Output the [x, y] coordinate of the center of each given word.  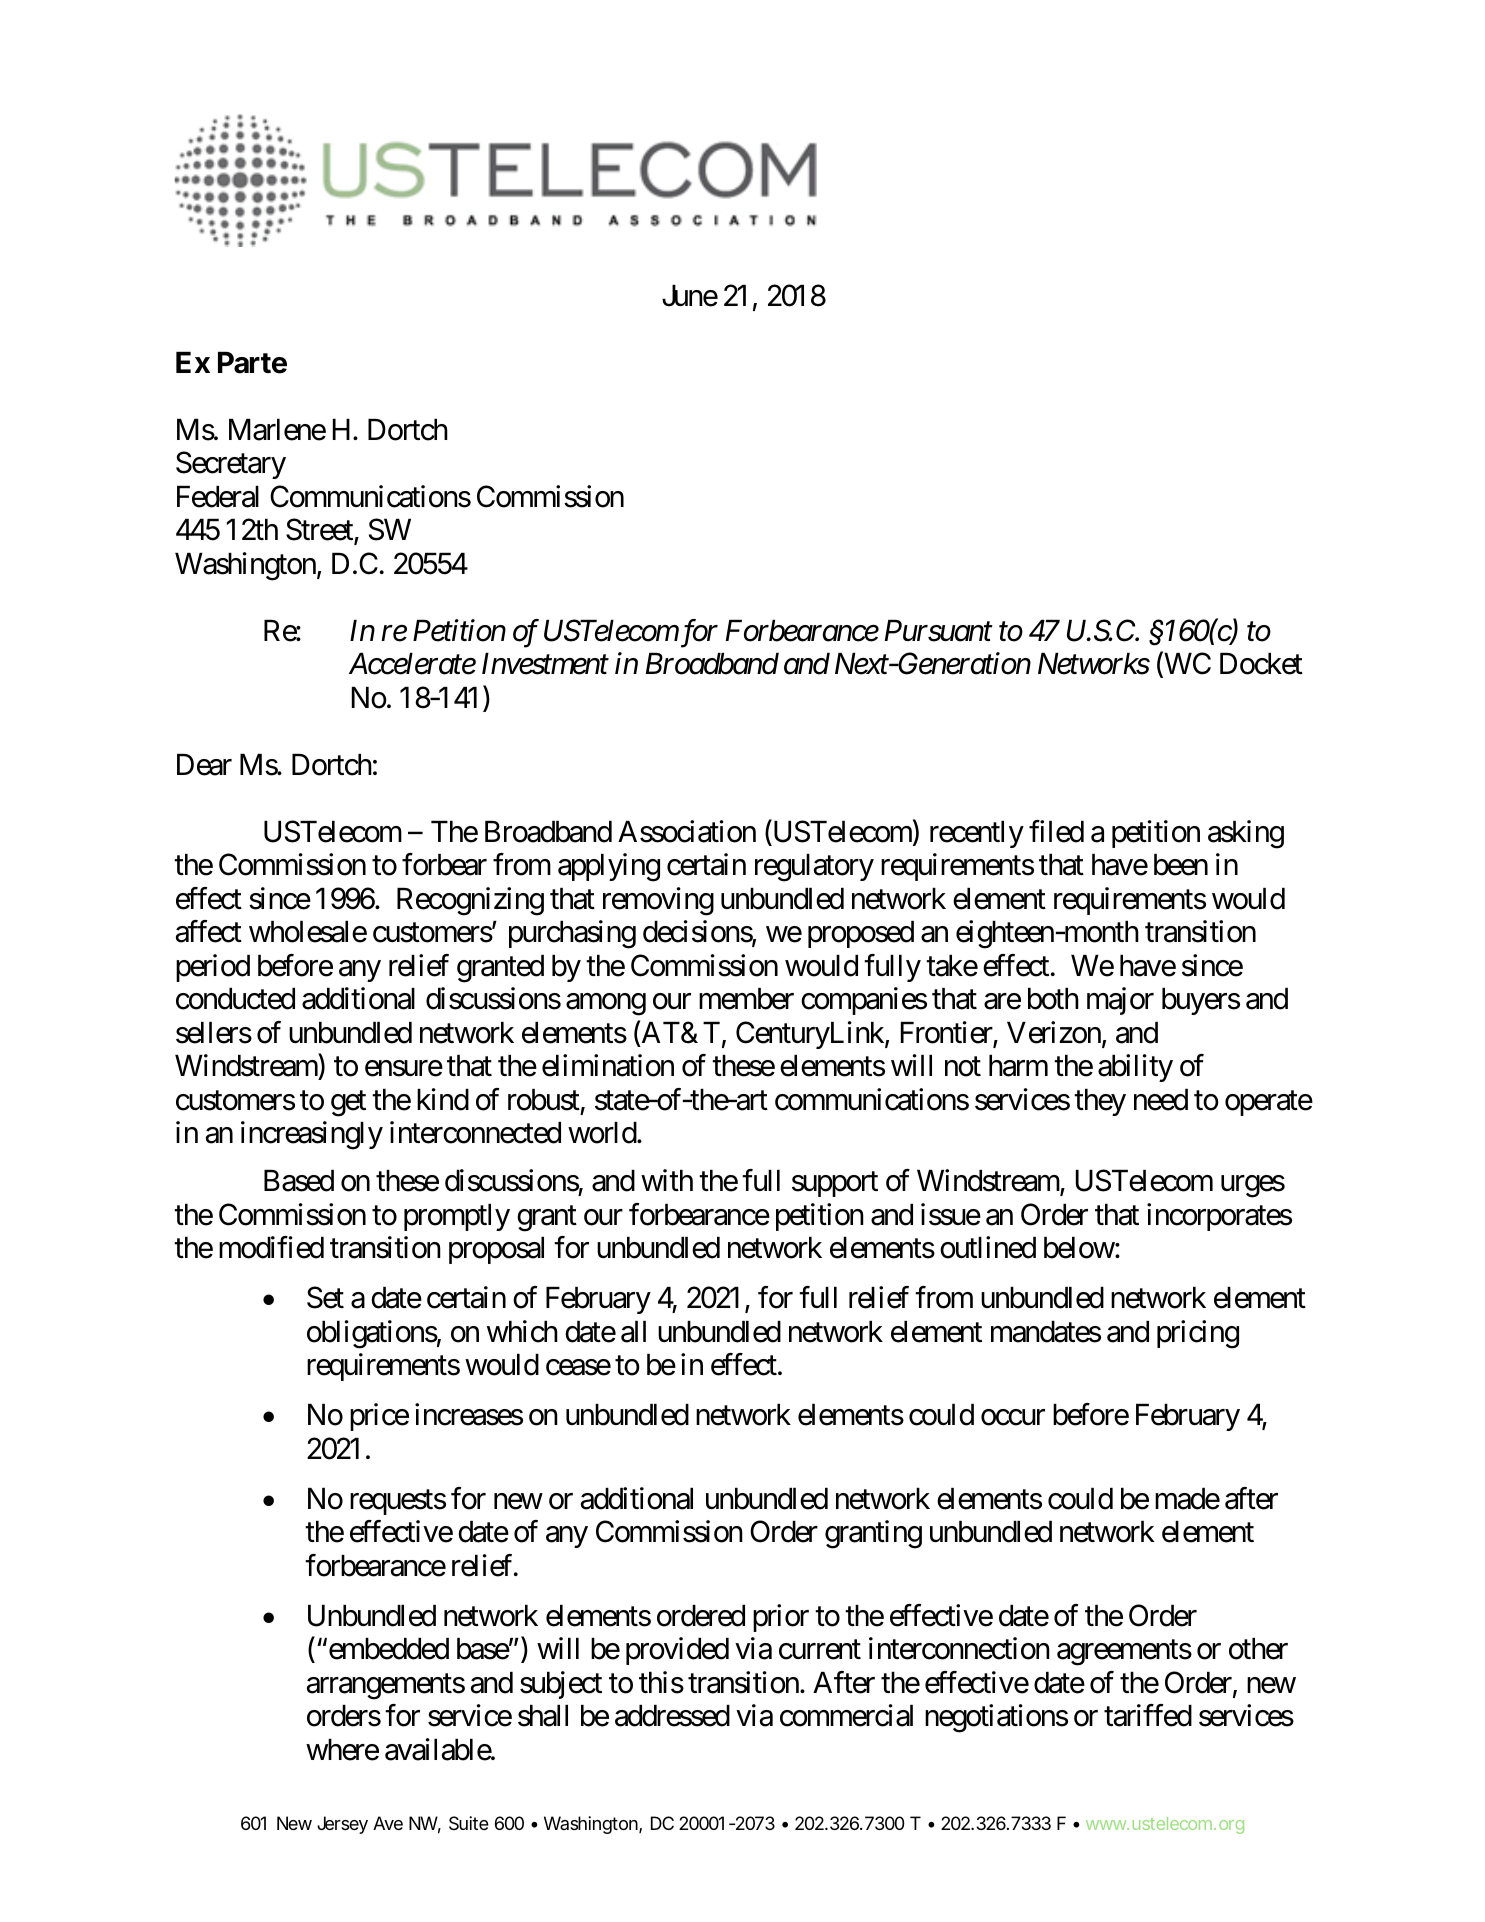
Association [687, 831]
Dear [204, 765]
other [1258, 1649]
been [1181, 865]
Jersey [342, 1825]
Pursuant [939, 631]
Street [320, 531]
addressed [672, 1716]
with [667, 1180]
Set [325, 1298]
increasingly [312, 1135]
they [1100, 1102]
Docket [1261, 664]
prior [781, 1618]
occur [1013, 1418]
